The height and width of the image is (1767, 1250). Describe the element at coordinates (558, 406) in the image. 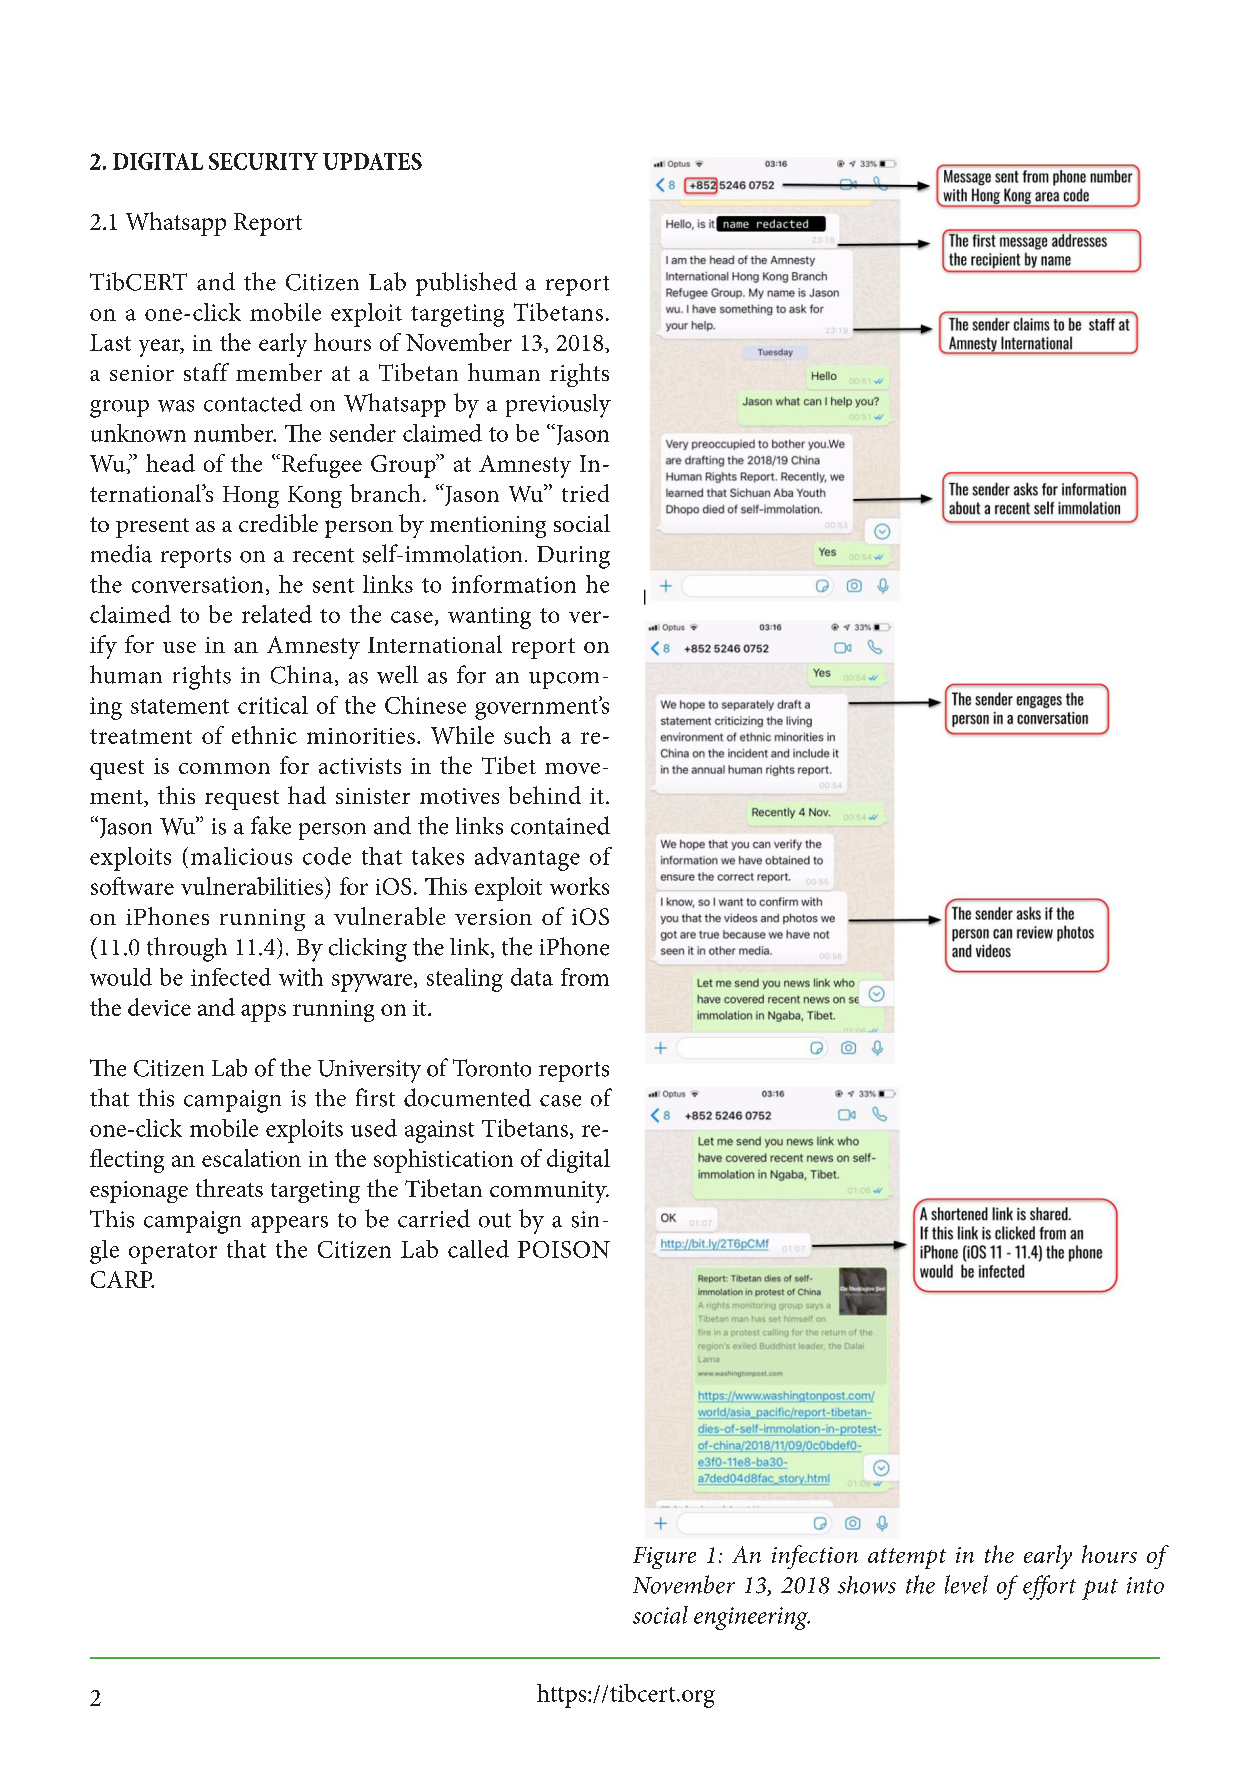

I see `previously` at that location.
